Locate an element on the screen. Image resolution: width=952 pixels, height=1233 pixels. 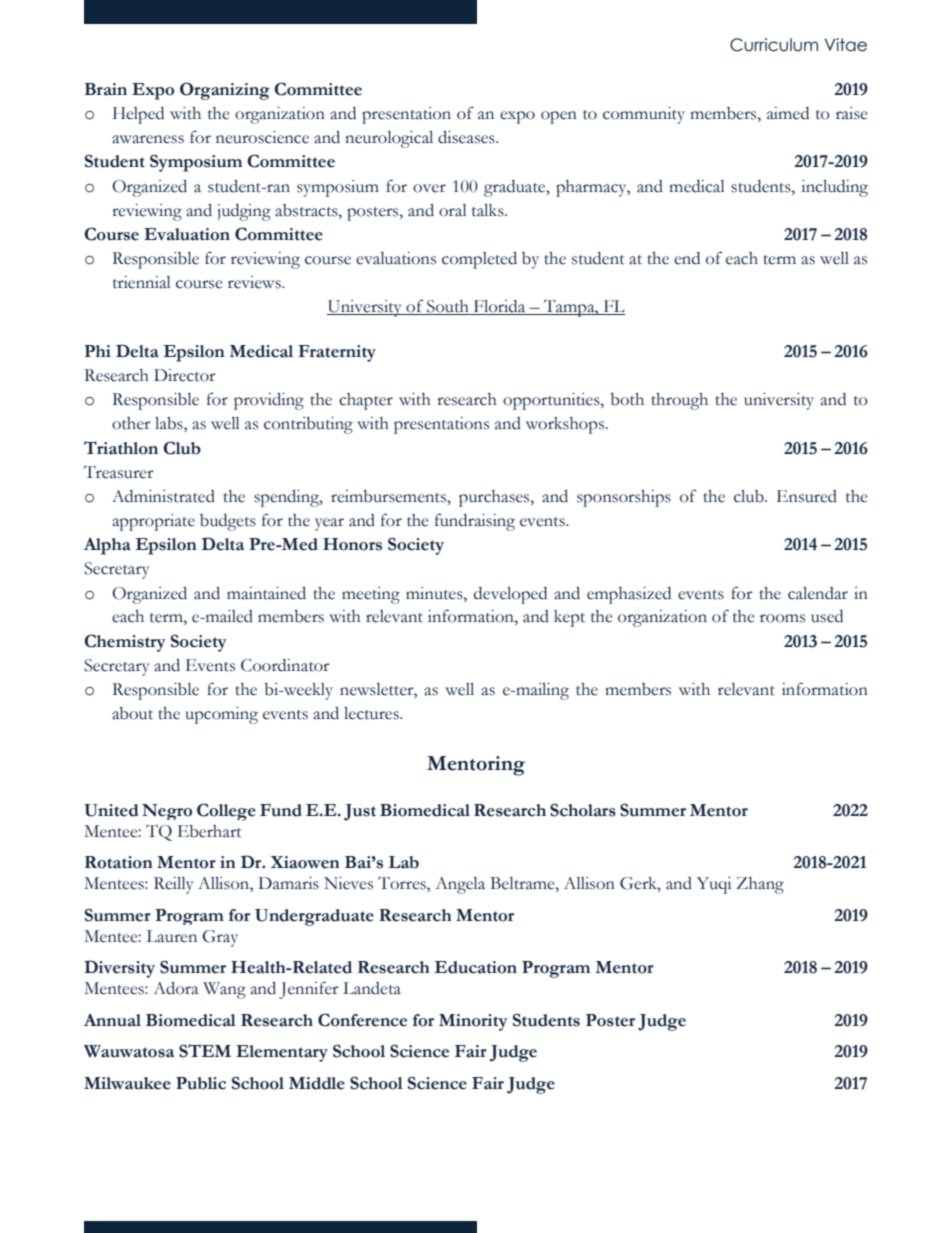
Scholars is located at coordinates (583, 810).
